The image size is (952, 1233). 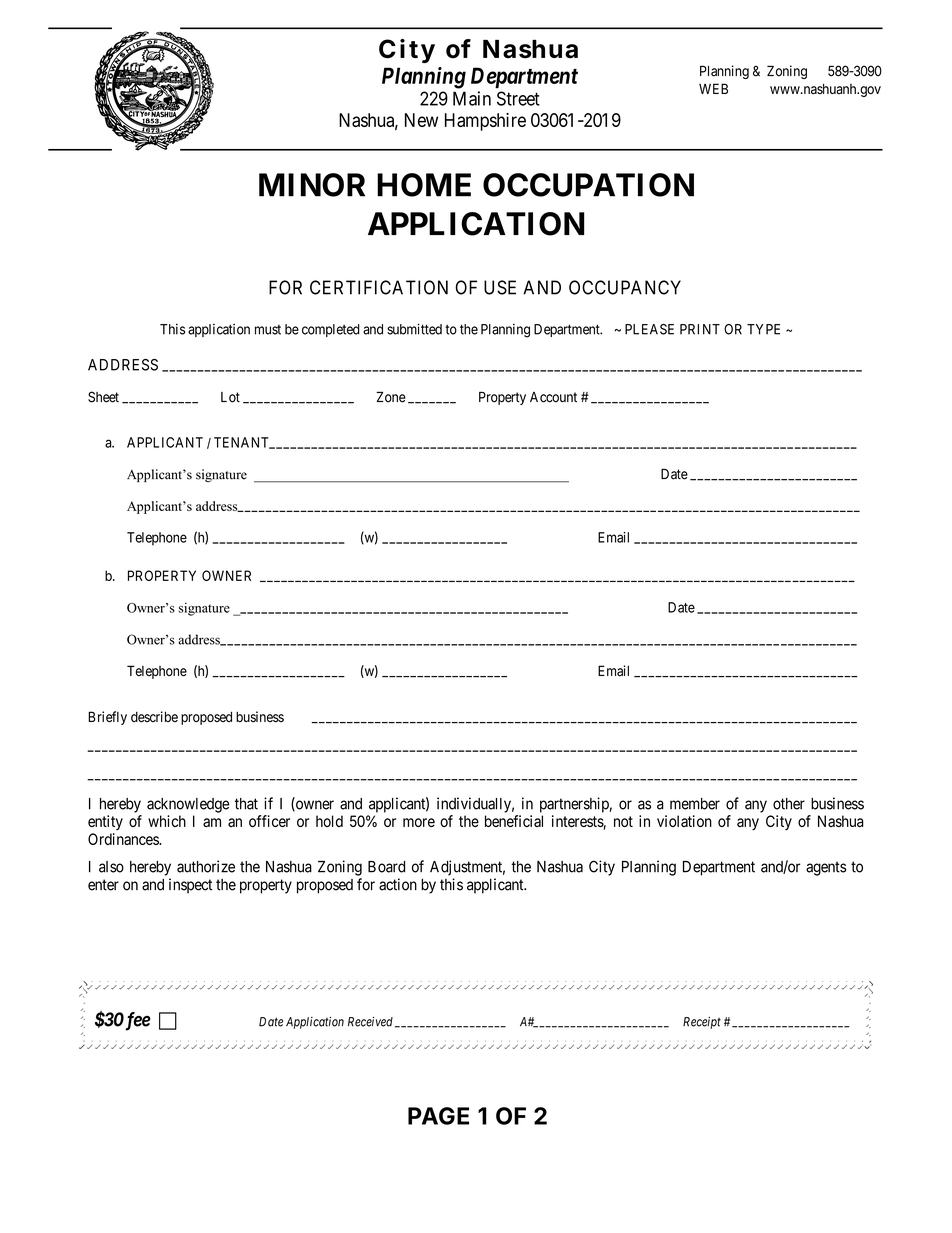 What do you see at coordinates (695, 804) in the screenshot?
I see `member` at bounding box center [695, 804].
